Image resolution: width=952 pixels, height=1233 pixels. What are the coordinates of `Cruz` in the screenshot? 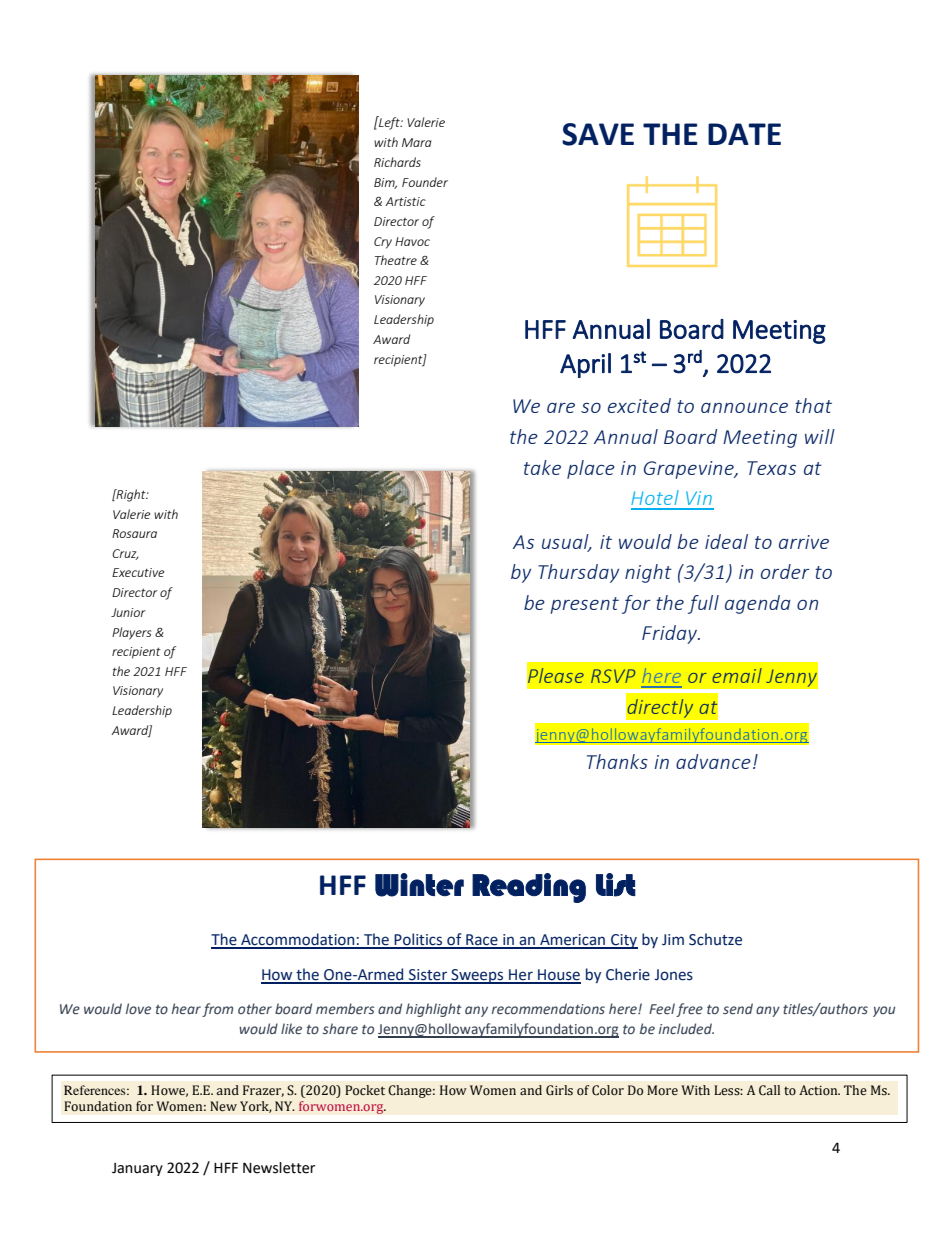 It's located at (125, 554).
